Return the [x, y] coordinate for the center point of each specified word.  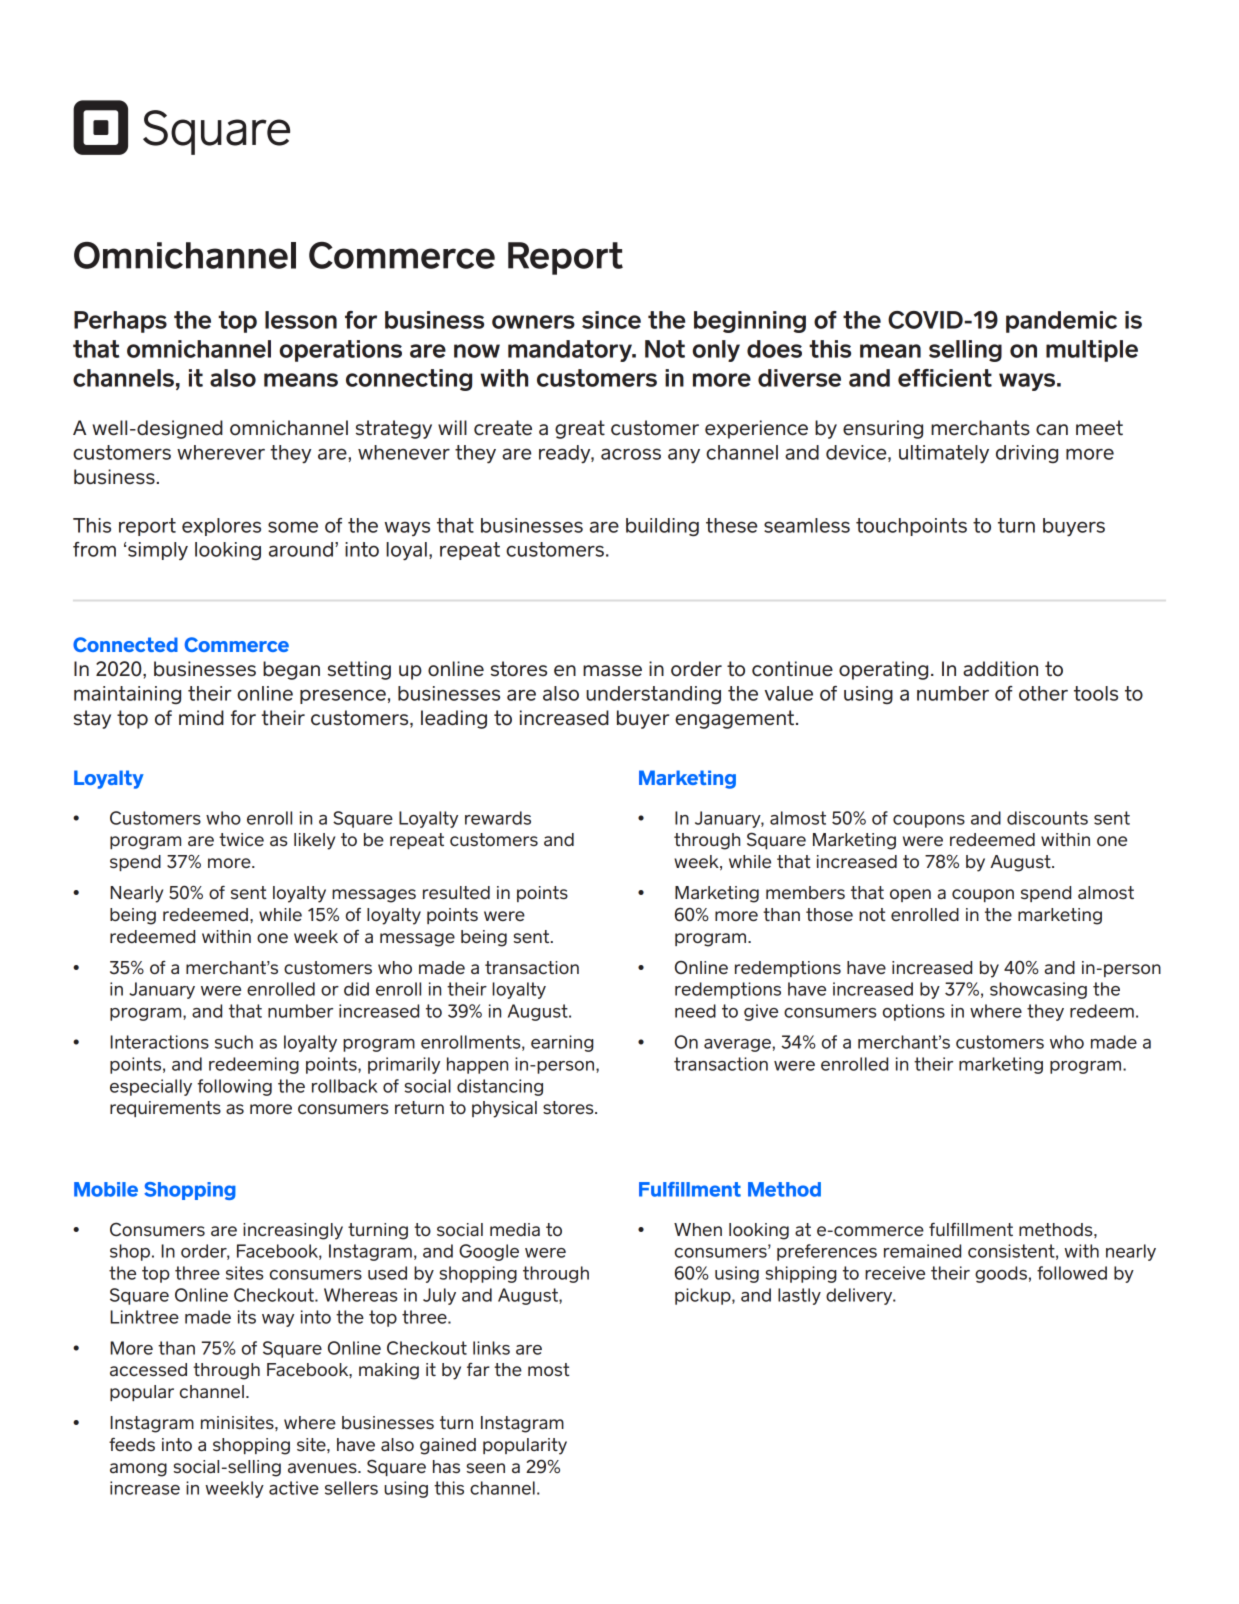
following [234, 1087]
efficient [945, 378]
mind [201, 717]
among [138, 1470]
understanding [653, 695]
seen [486, 1468]
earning [562, 1043]
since [611, 320]
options [914, 1012]
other [1043, 693]
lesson [301, 320]
